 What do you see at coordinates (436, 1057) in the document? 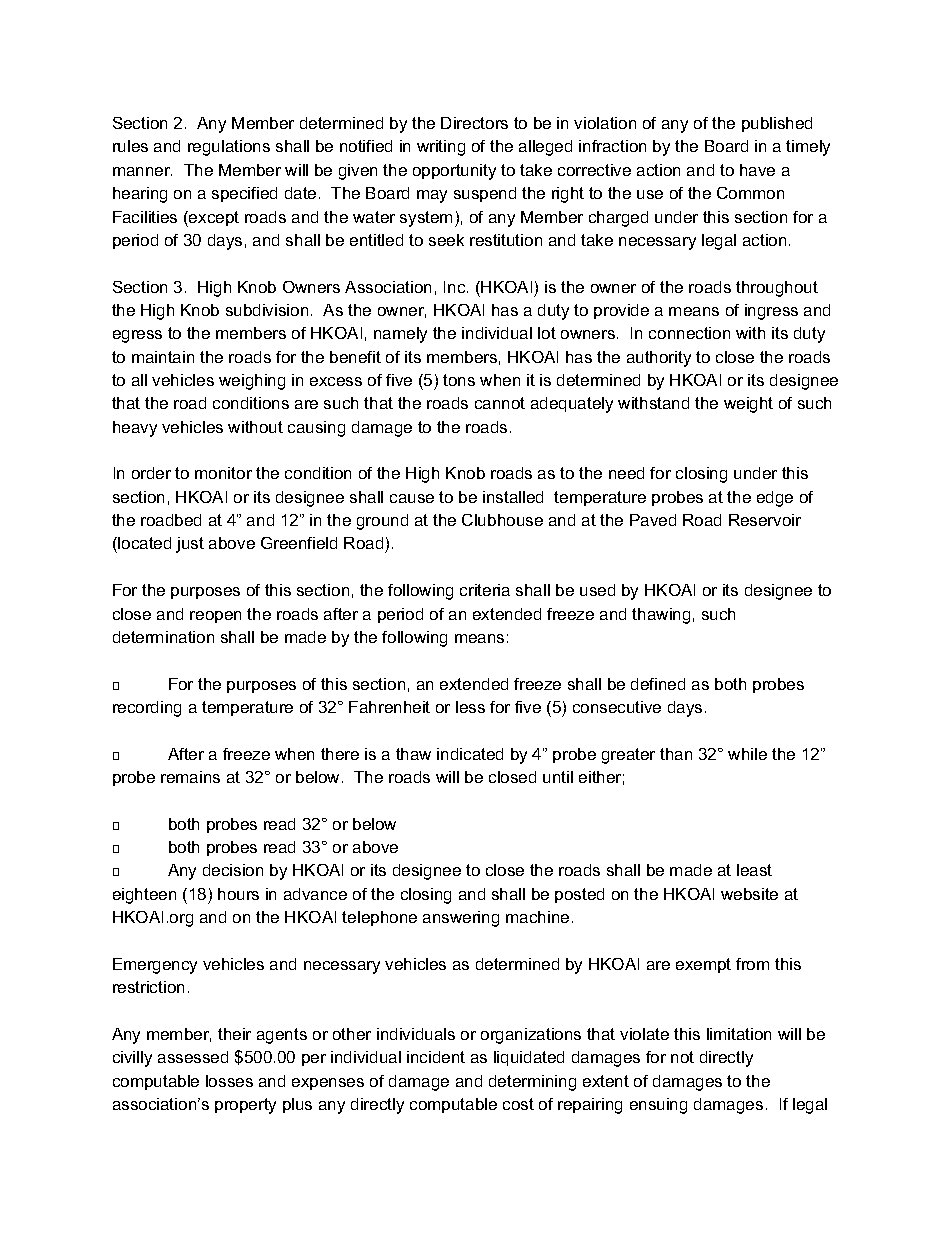
I see `incident` at bounding box center [436, 1057].
